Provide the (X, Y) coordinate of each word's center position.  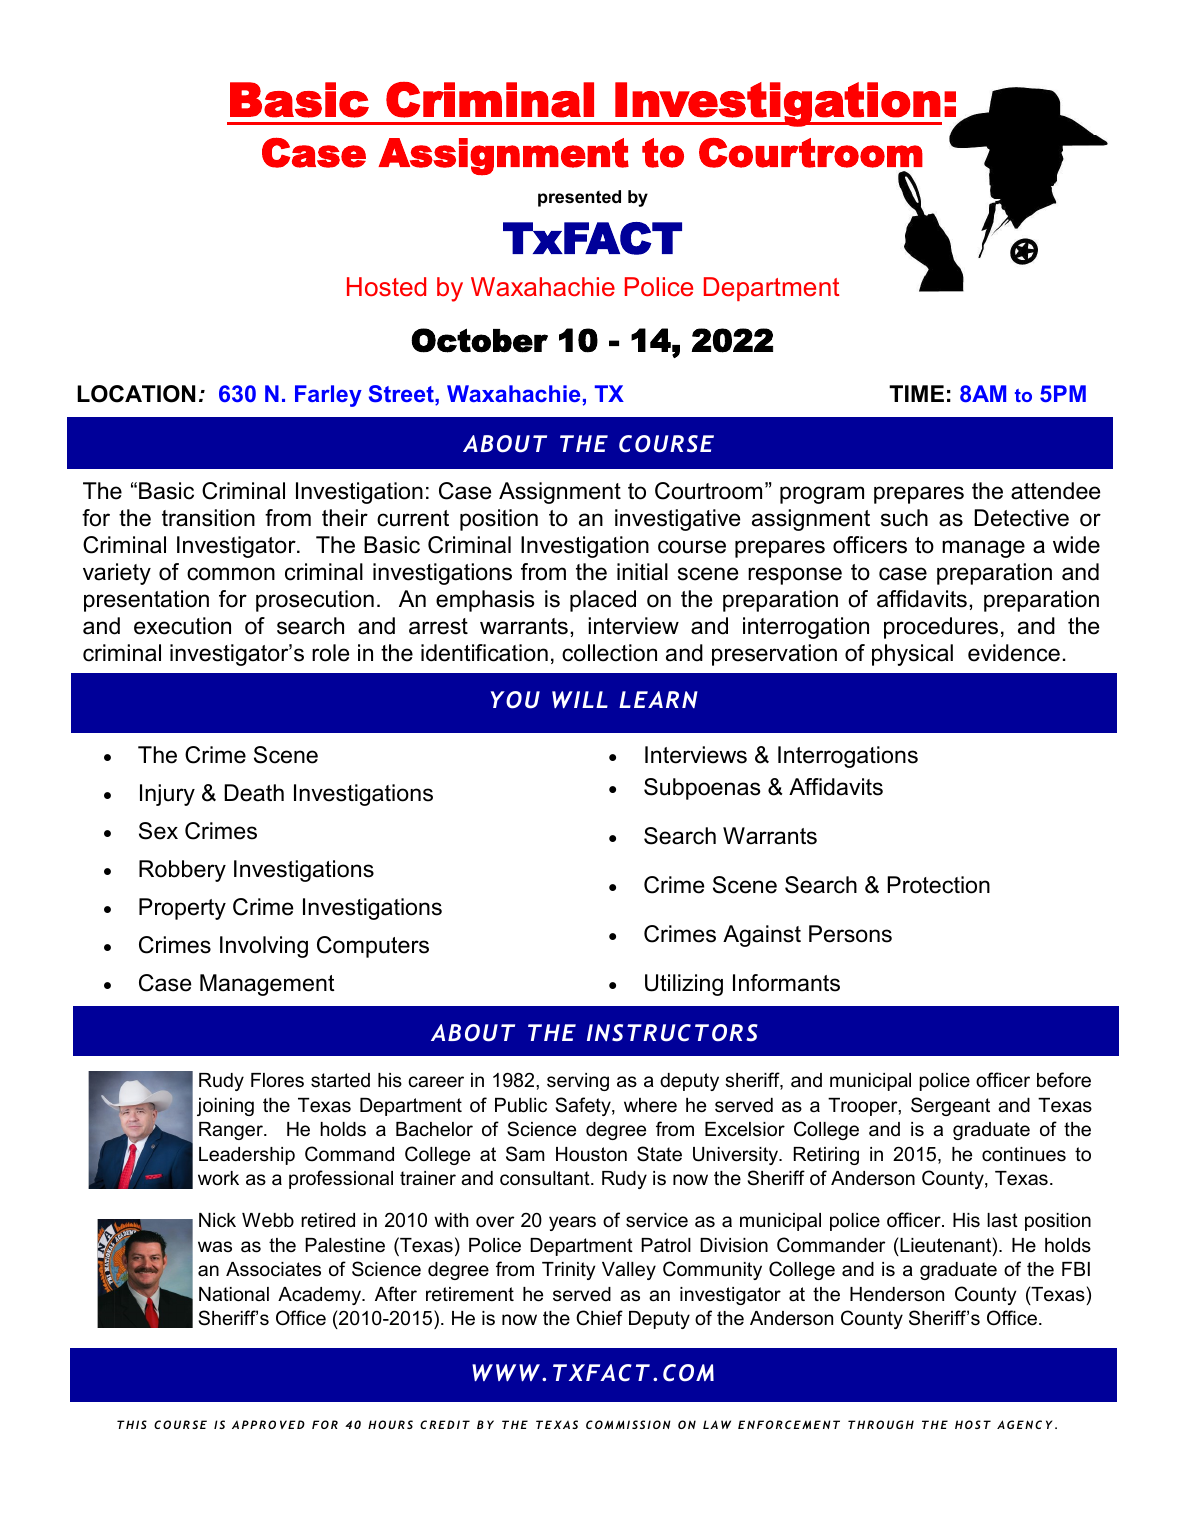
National (234, 1294)
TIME (916, 393)
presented (579, 198)
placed (603, 601)
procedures (941, 628)
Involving (264, 947)
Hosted (386, 287)
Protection (938, 885)
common (231, 574)
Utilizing (684, 985)
